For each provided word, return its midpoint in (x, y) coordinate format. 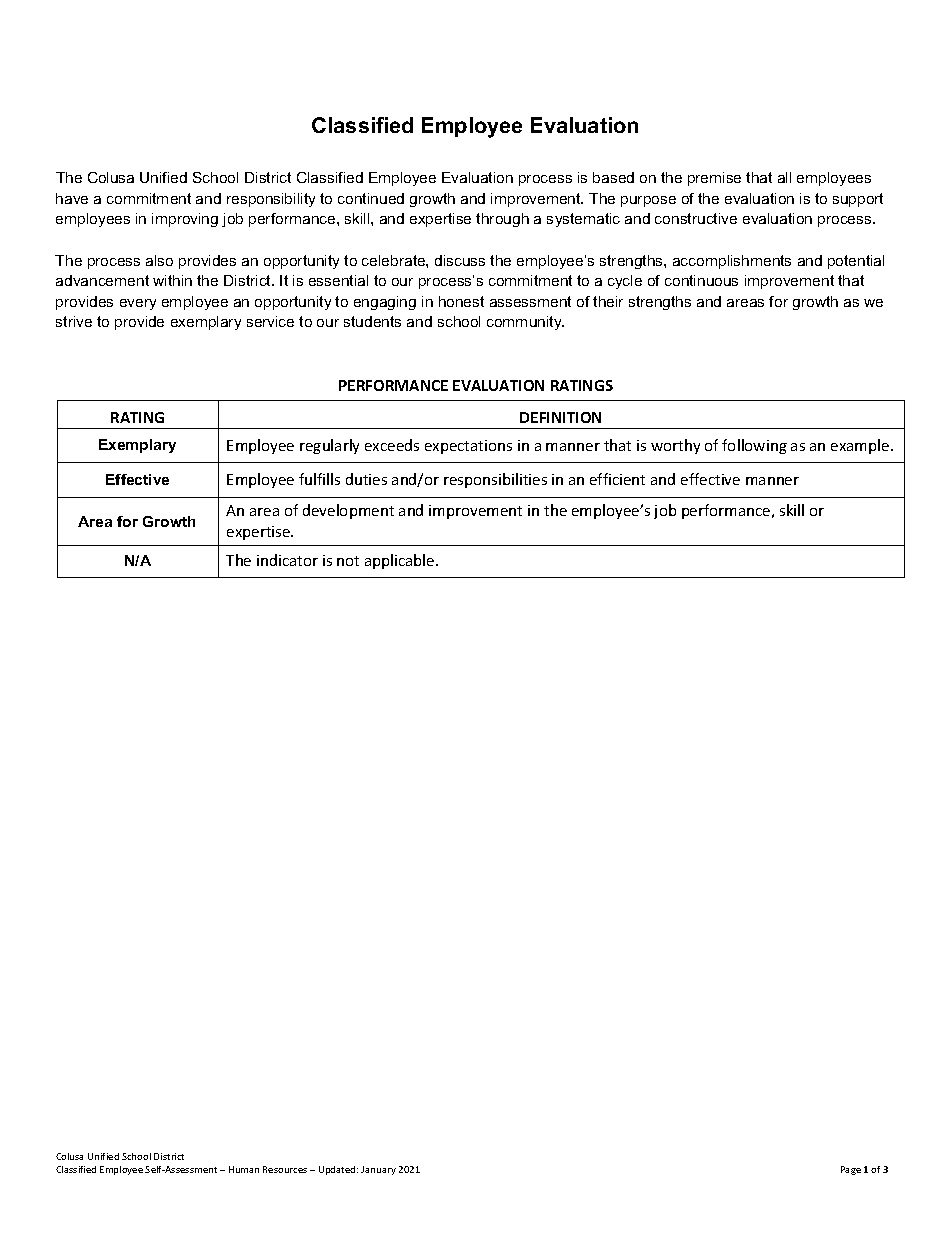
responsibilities (495, 480)
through (502, 220)
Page (851, 1170)
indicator (287, 560)
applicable (401, 561)
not (348, 561)
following (754, 446)
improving (185, 220)
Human (244, 1169)
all (784, 177)
